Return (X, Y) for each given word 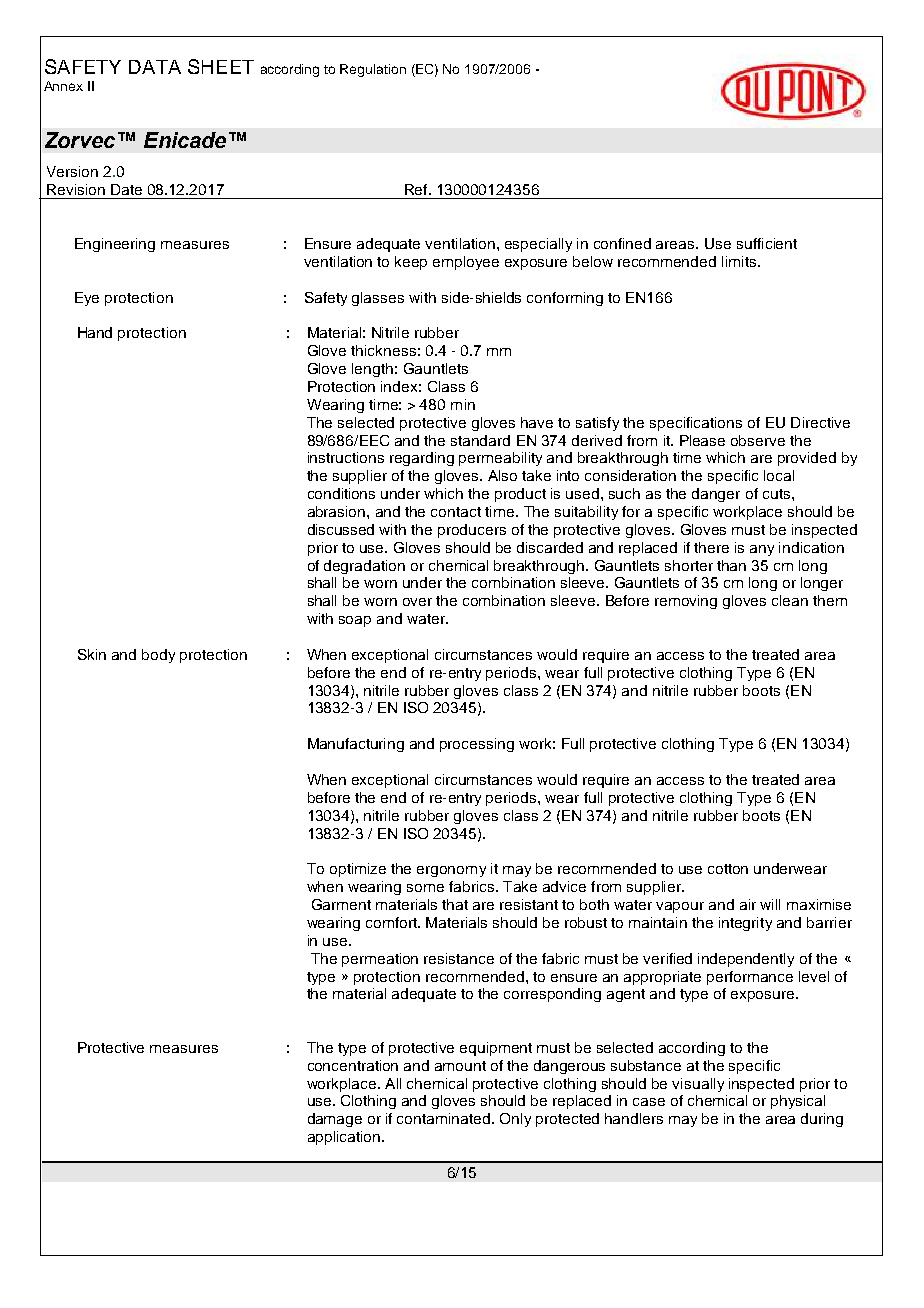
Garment (341, 904)
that (455, 904)
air (748, 904)
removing (686, 602)
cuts (778, 494)
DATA (155, 67)
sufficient (767, 243)
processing (477, 745)
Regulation (373, 70)
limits (740, 261)
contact (456, 512)
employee (466, 263)
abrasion (338, 511)
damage (335, 1120)
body (158, 656)
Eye (87, 299)
